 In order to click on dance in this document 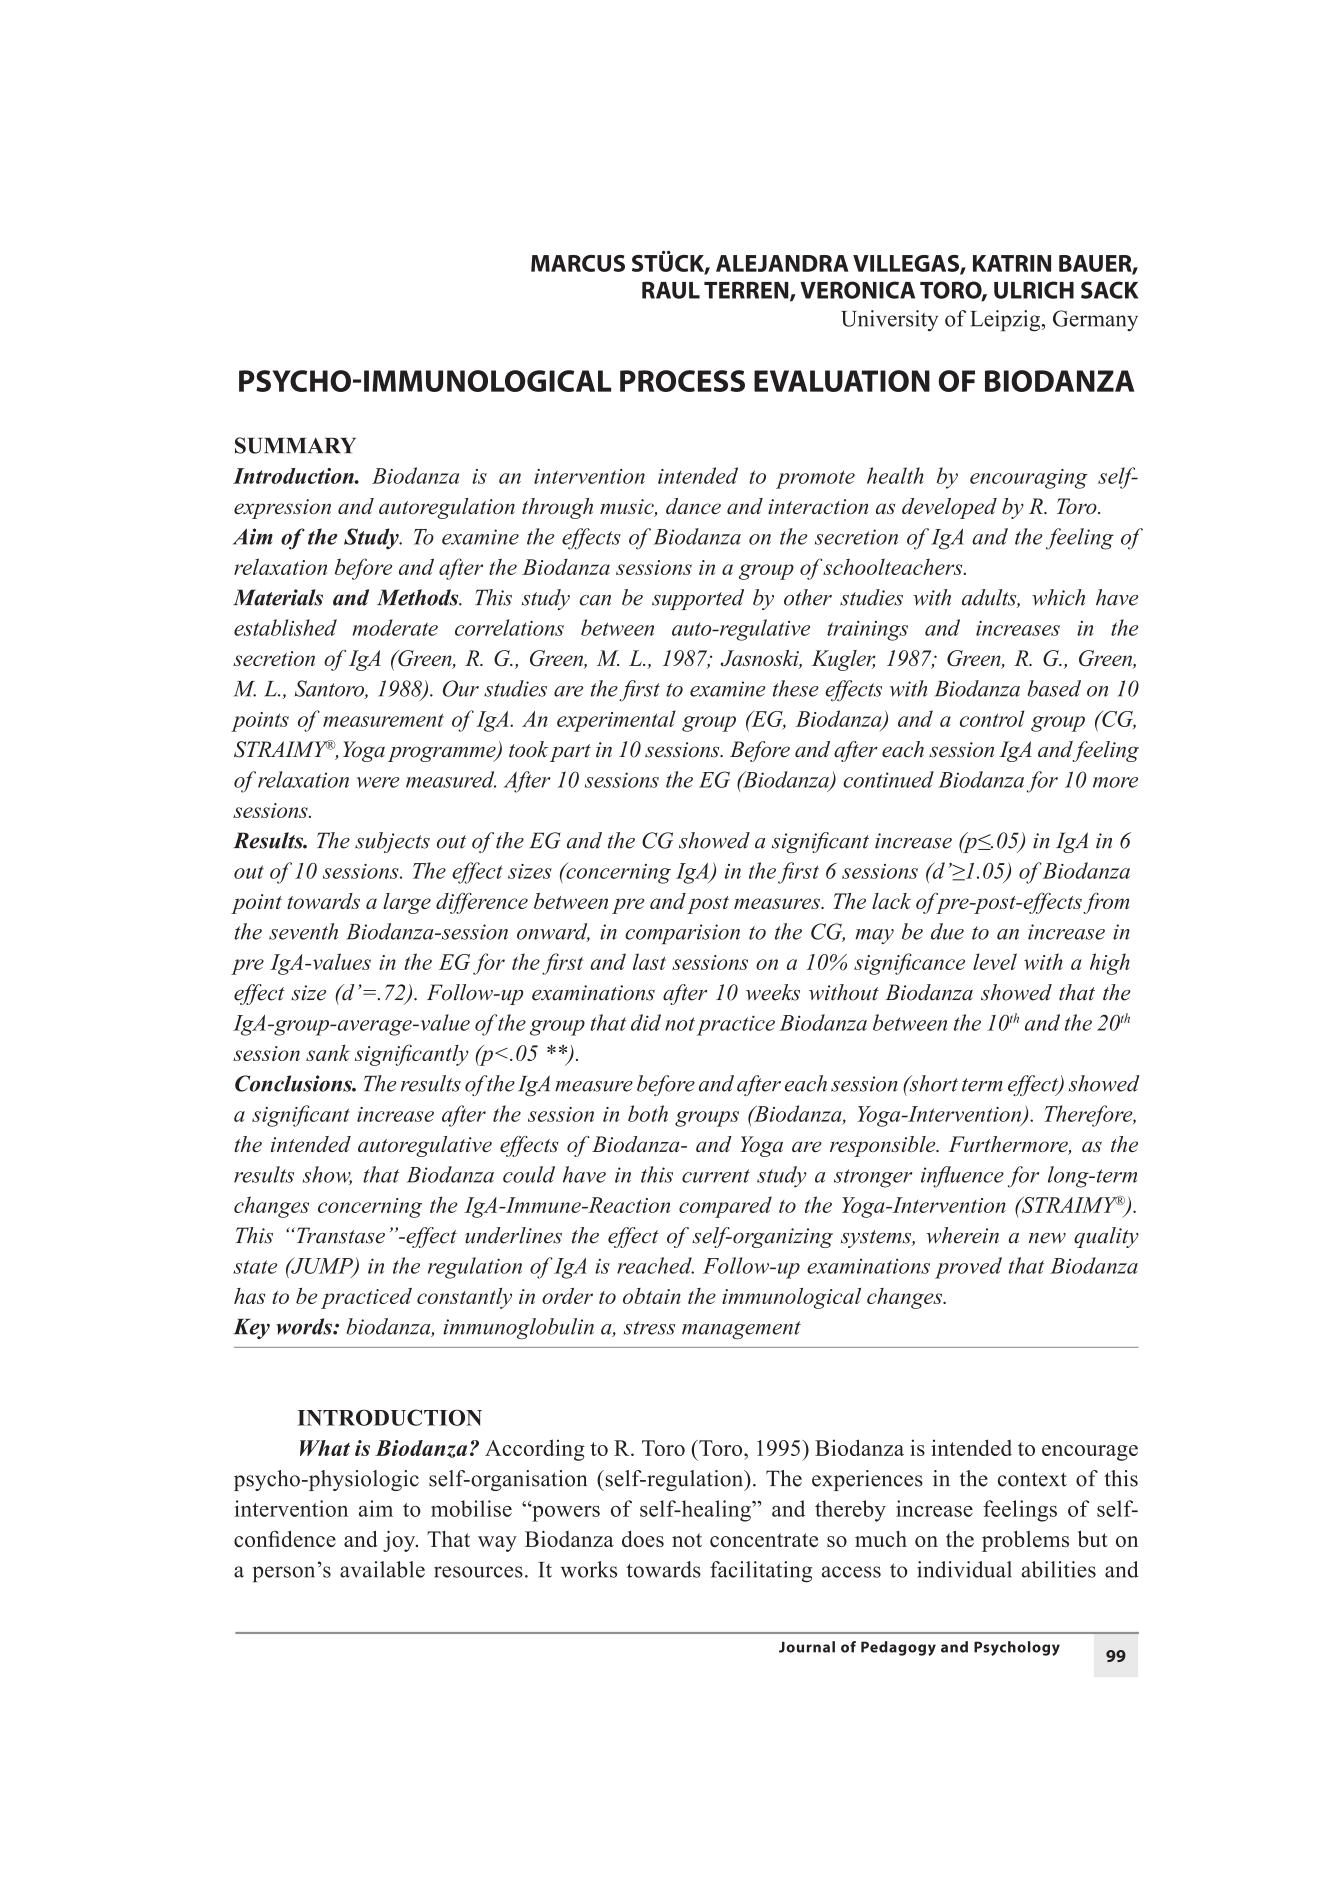, I will do `click(693, 506)`.
